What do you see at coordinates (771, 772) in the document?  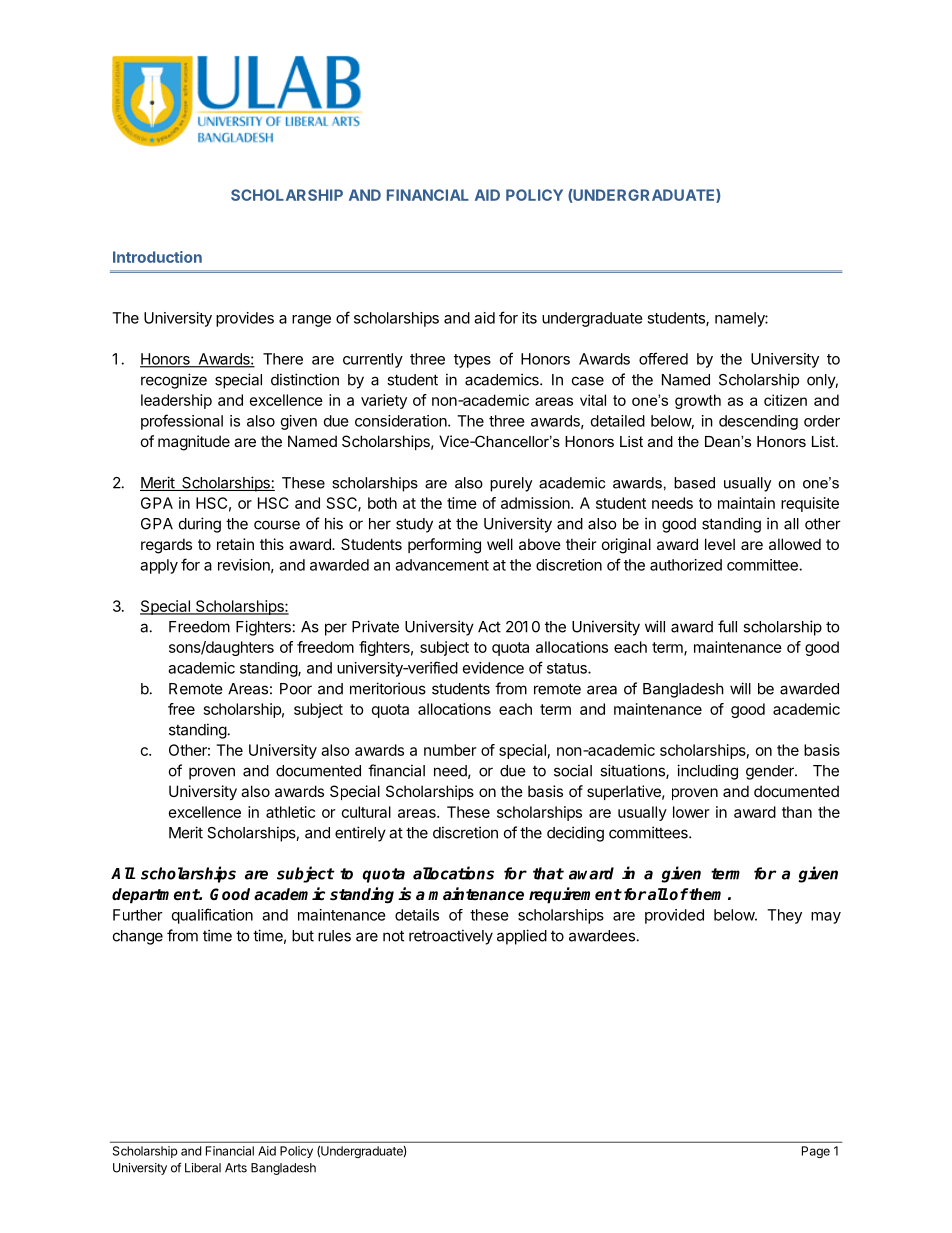 I see `gender` at bounding box center [771, 772].
